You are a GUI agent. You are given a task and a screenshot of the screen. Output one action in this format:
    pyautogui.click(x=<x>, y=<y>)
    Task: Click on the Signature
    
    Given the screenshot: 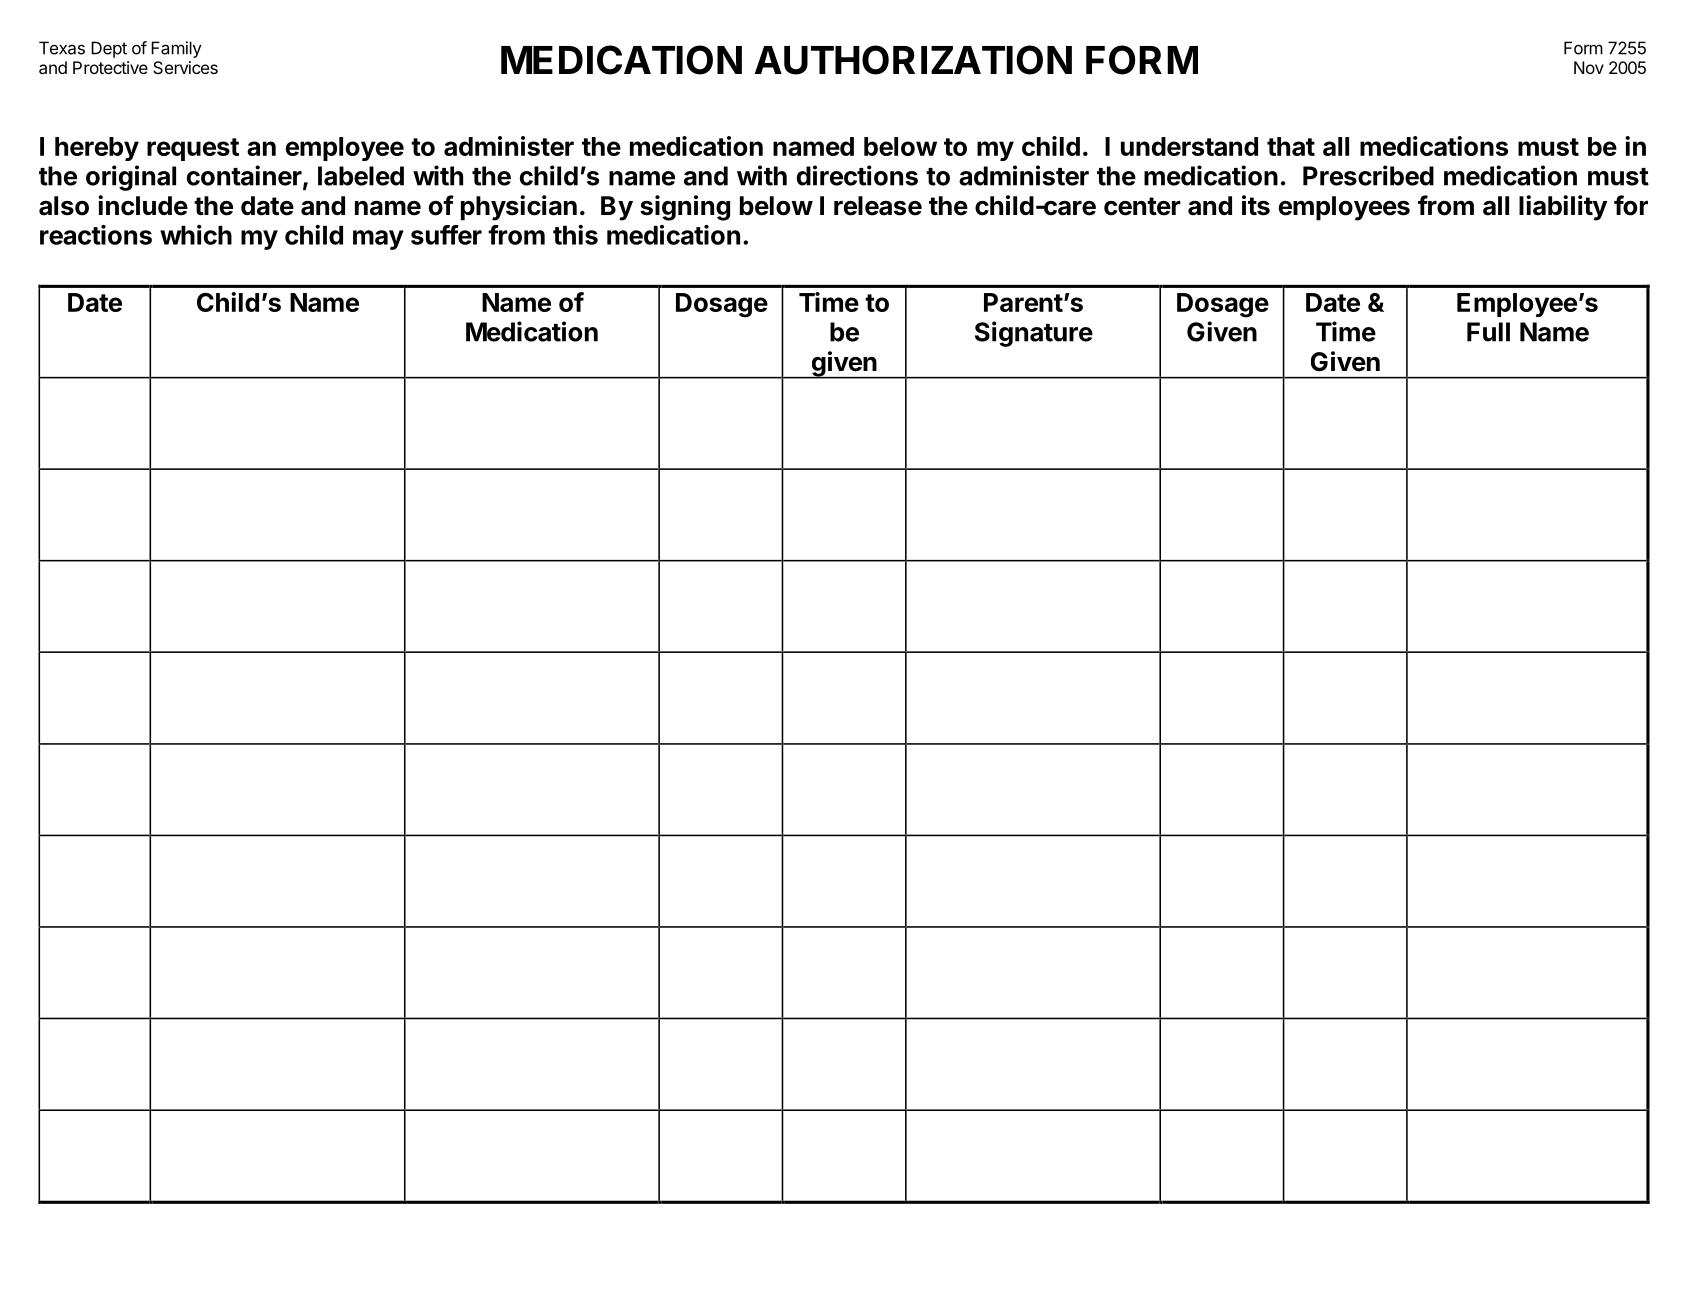 What is the action you would take?
    pyautogui.click(x=1034, y=334)
